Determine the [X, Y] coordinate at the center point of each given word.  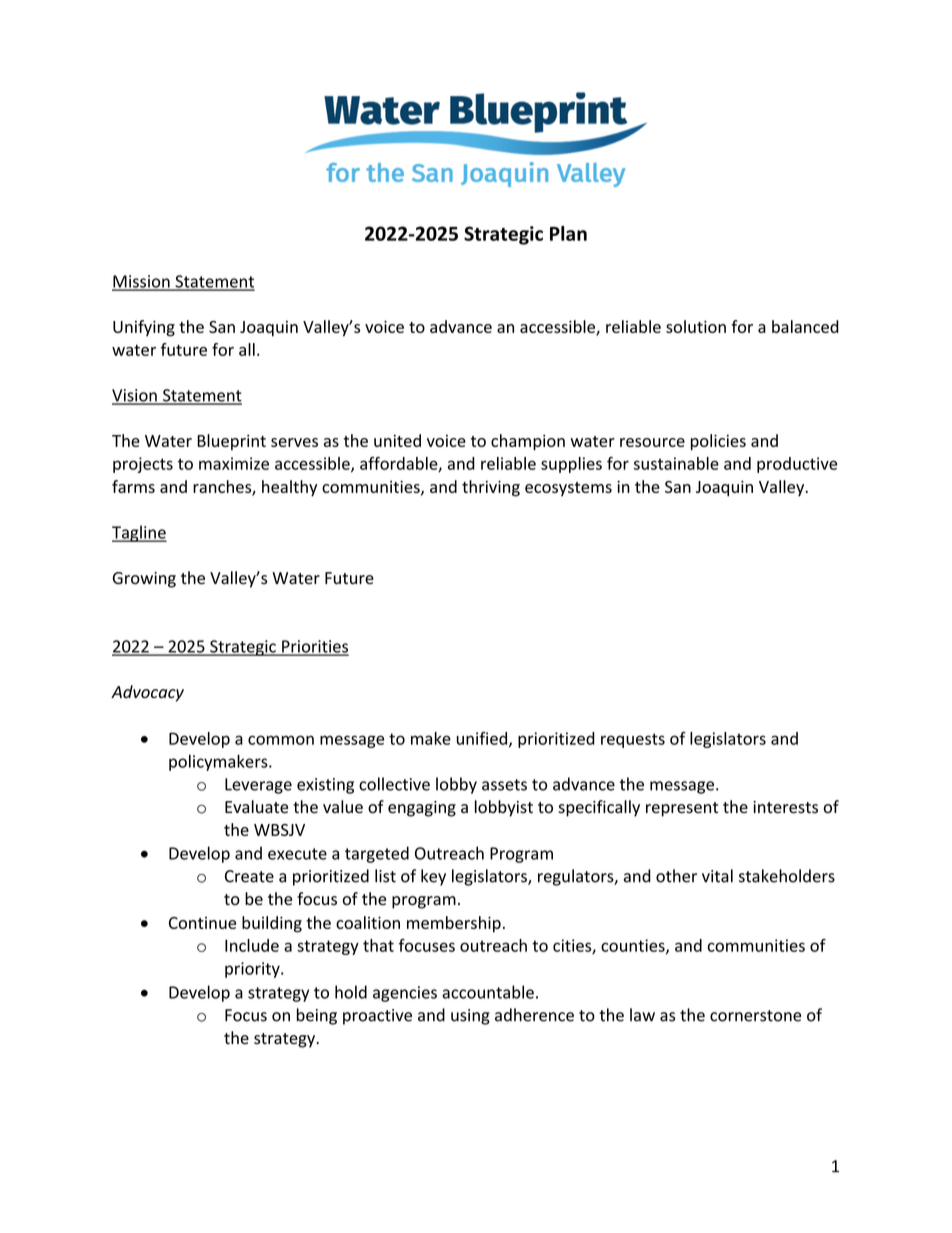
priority [253, 970]
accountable [488, 992]
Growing [144, 580]
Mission [142, 282]
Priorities [314, 647]
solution [696, 326]
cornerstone [755, 1016]
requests [633, 740]
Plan [568, 233]
